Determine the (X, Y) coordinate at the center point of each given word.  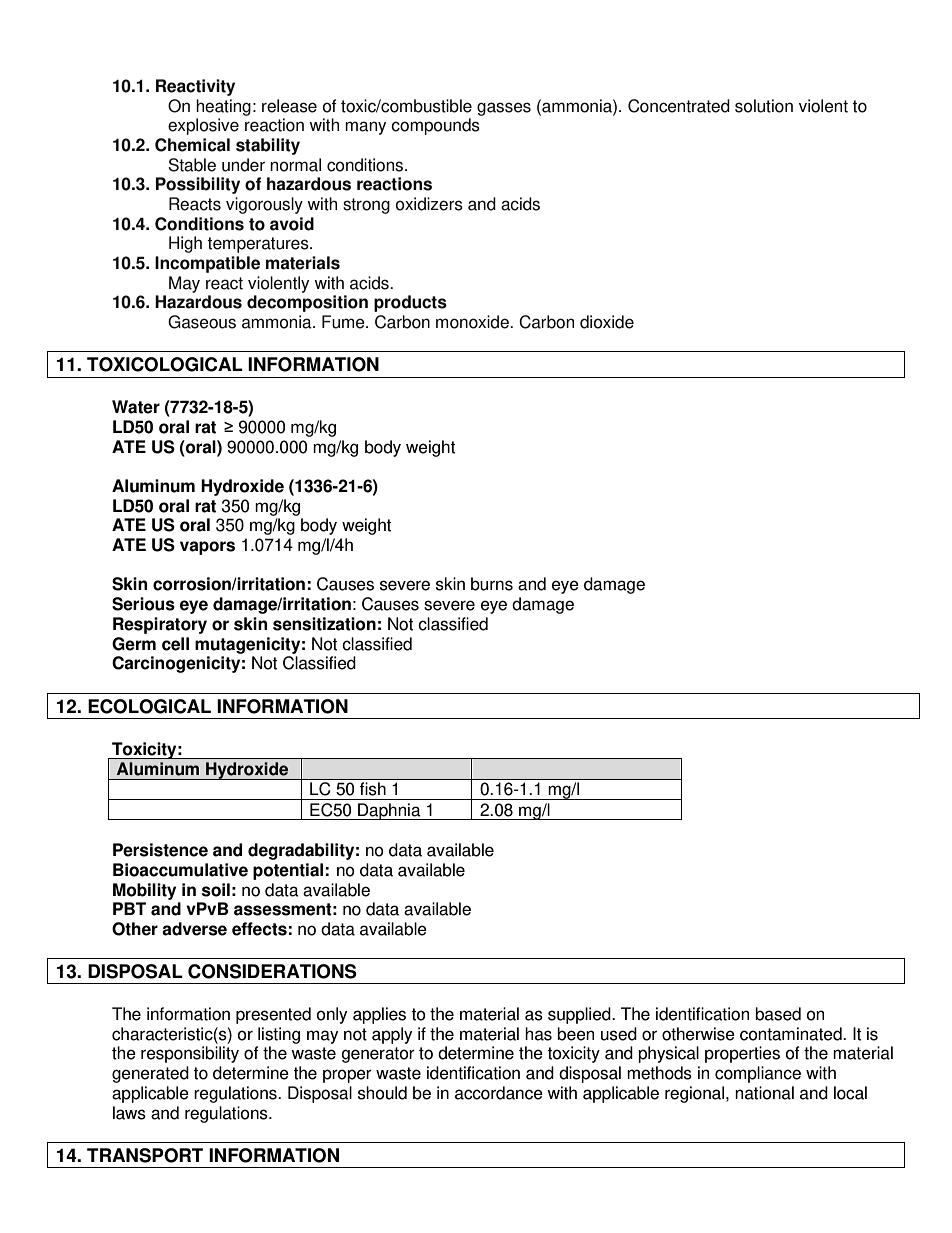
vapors (207, 548)
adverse (194, 929)
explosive (203, 126)
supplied (580, 1015)
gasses (504, 109)
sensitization (324, 624)
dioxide (607, 322)
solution (764, 106)
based (778, 1014)
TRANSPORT (145, 1155)
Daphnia (389, 811)
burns (492, 584)
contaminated (792, 1034)
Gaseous (202, 322)
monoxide (473, 322)
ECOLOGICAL (149, 706)
